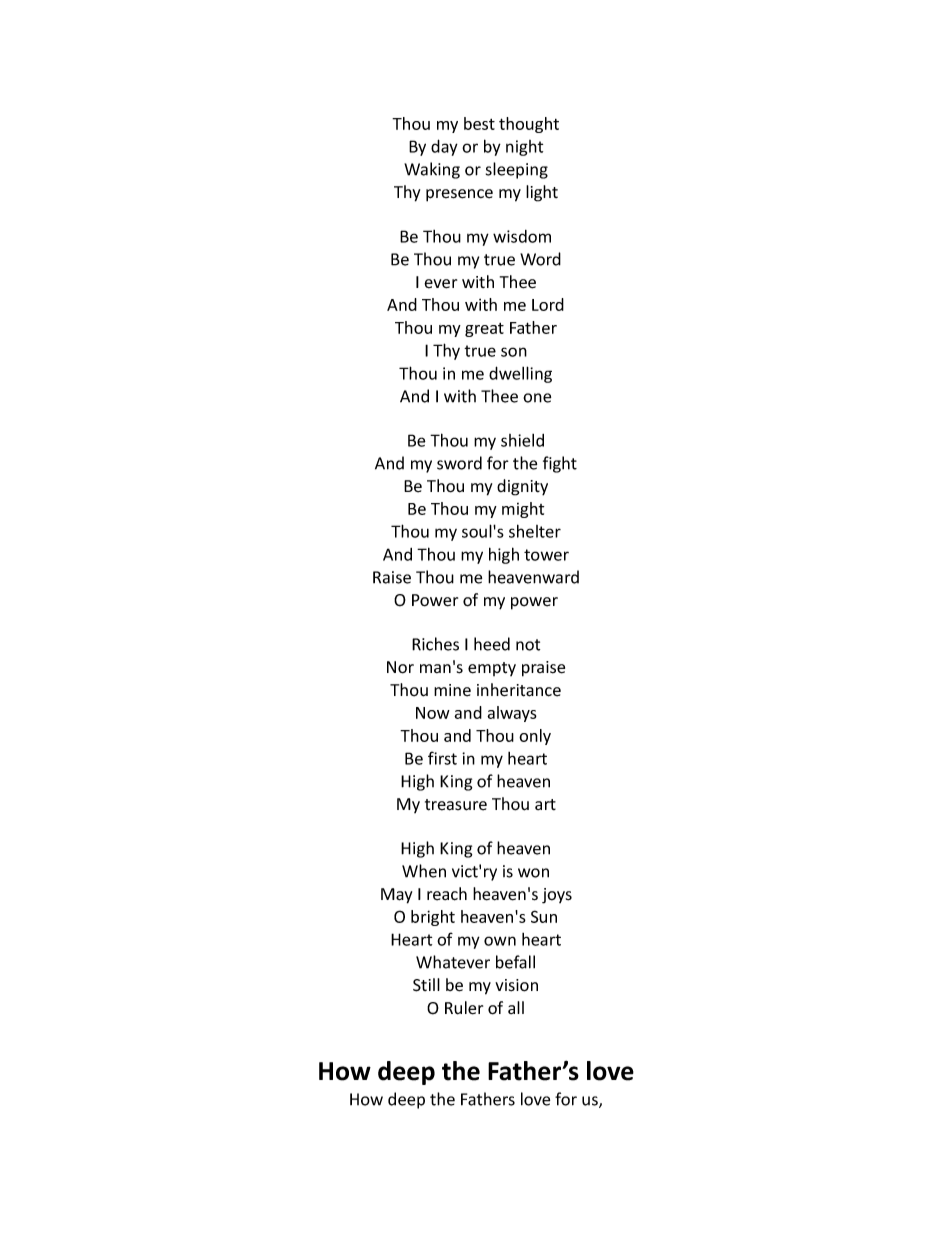 Image resolution: width=952 pixels, height=1233 pixels. What do you see at coordinates (442, 758) in the screenshot?
I see `first` at bounding box center [442, 758].
